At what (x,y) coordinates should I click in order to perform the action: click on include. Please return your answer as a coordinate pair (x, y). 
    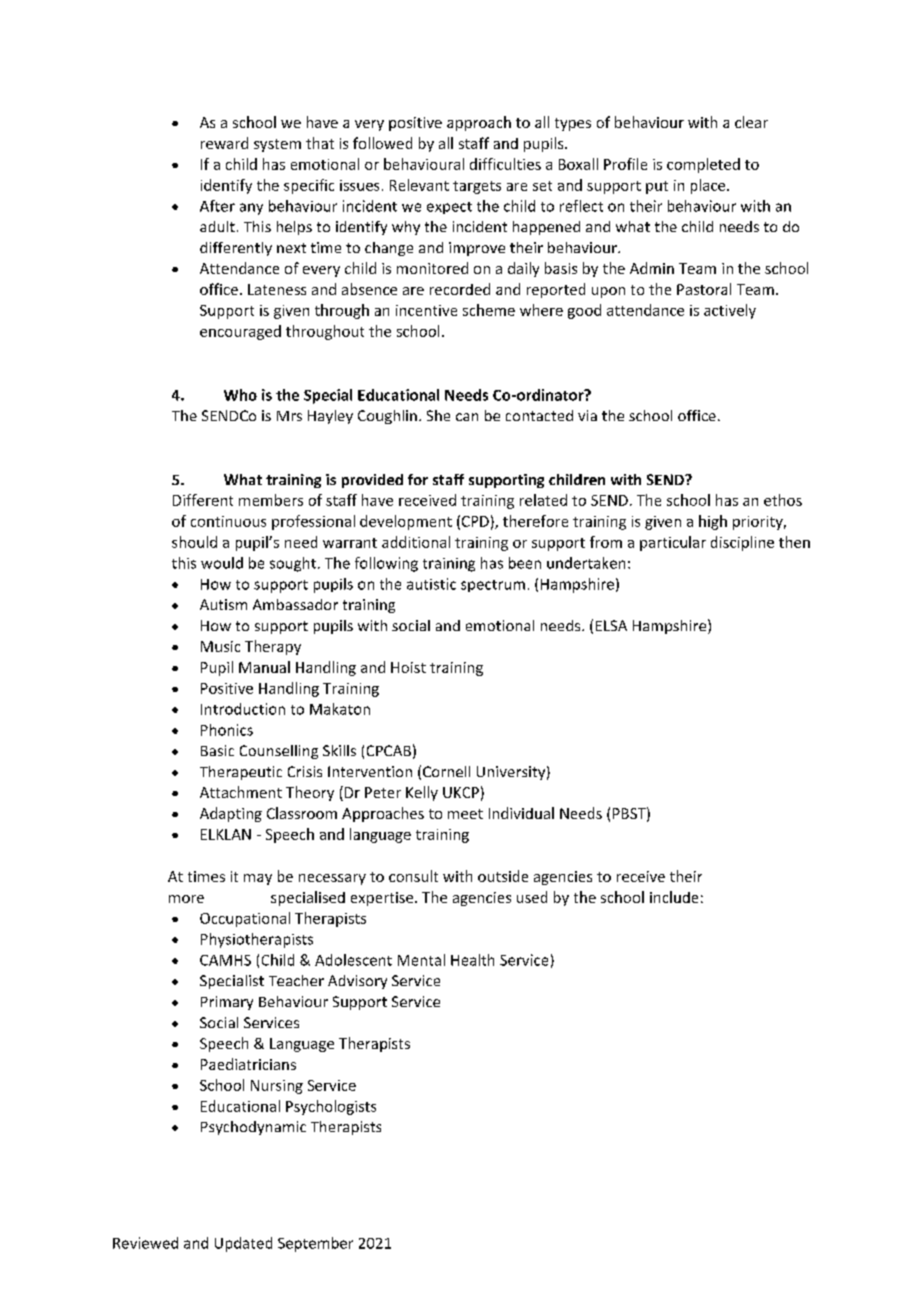
    Looking at the image, I should click on (674, 897).
